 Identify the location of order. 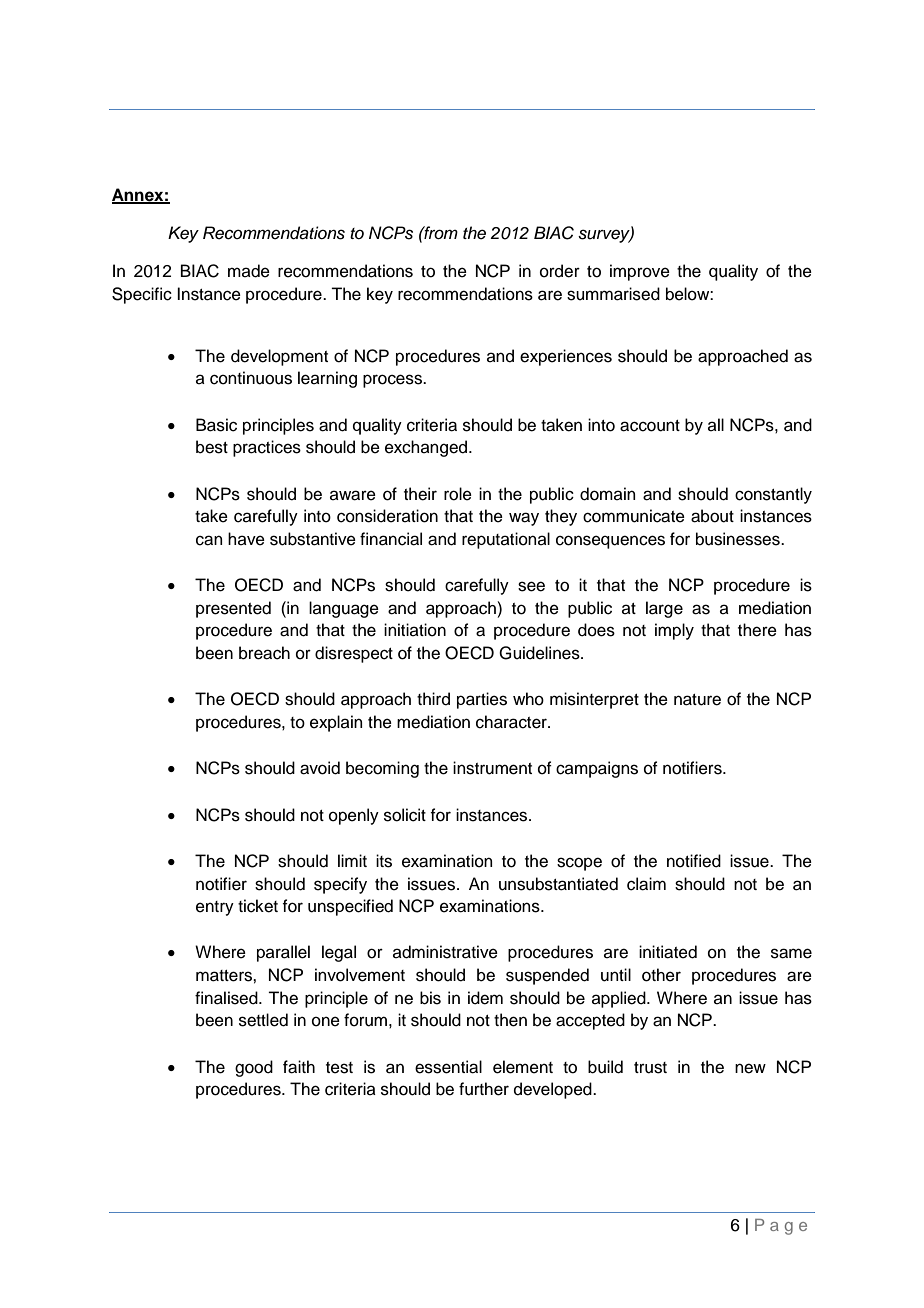
(560, 271).
